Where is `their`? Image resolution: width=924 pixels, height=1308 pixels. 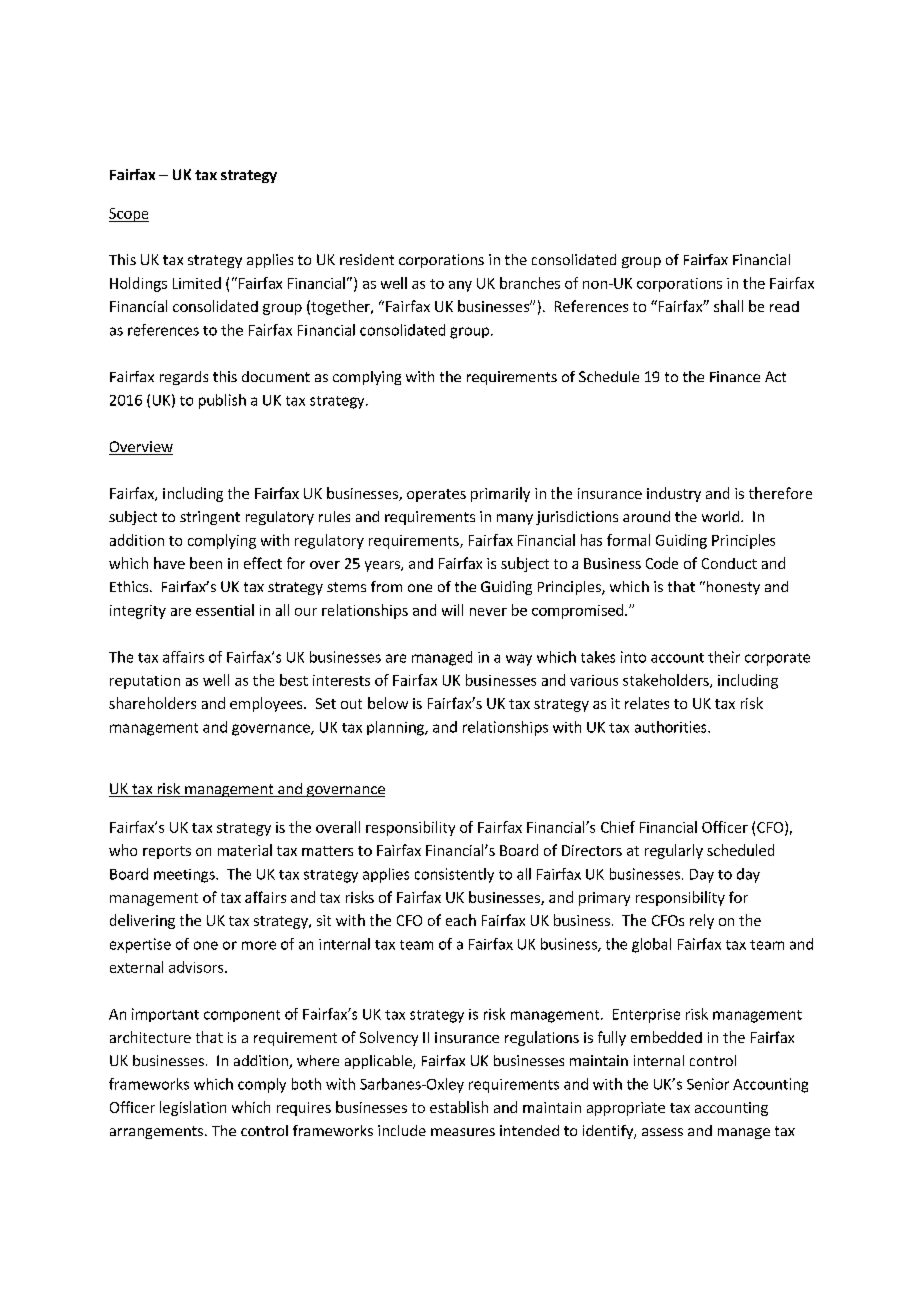 their is located at coordinates (724, 657).
